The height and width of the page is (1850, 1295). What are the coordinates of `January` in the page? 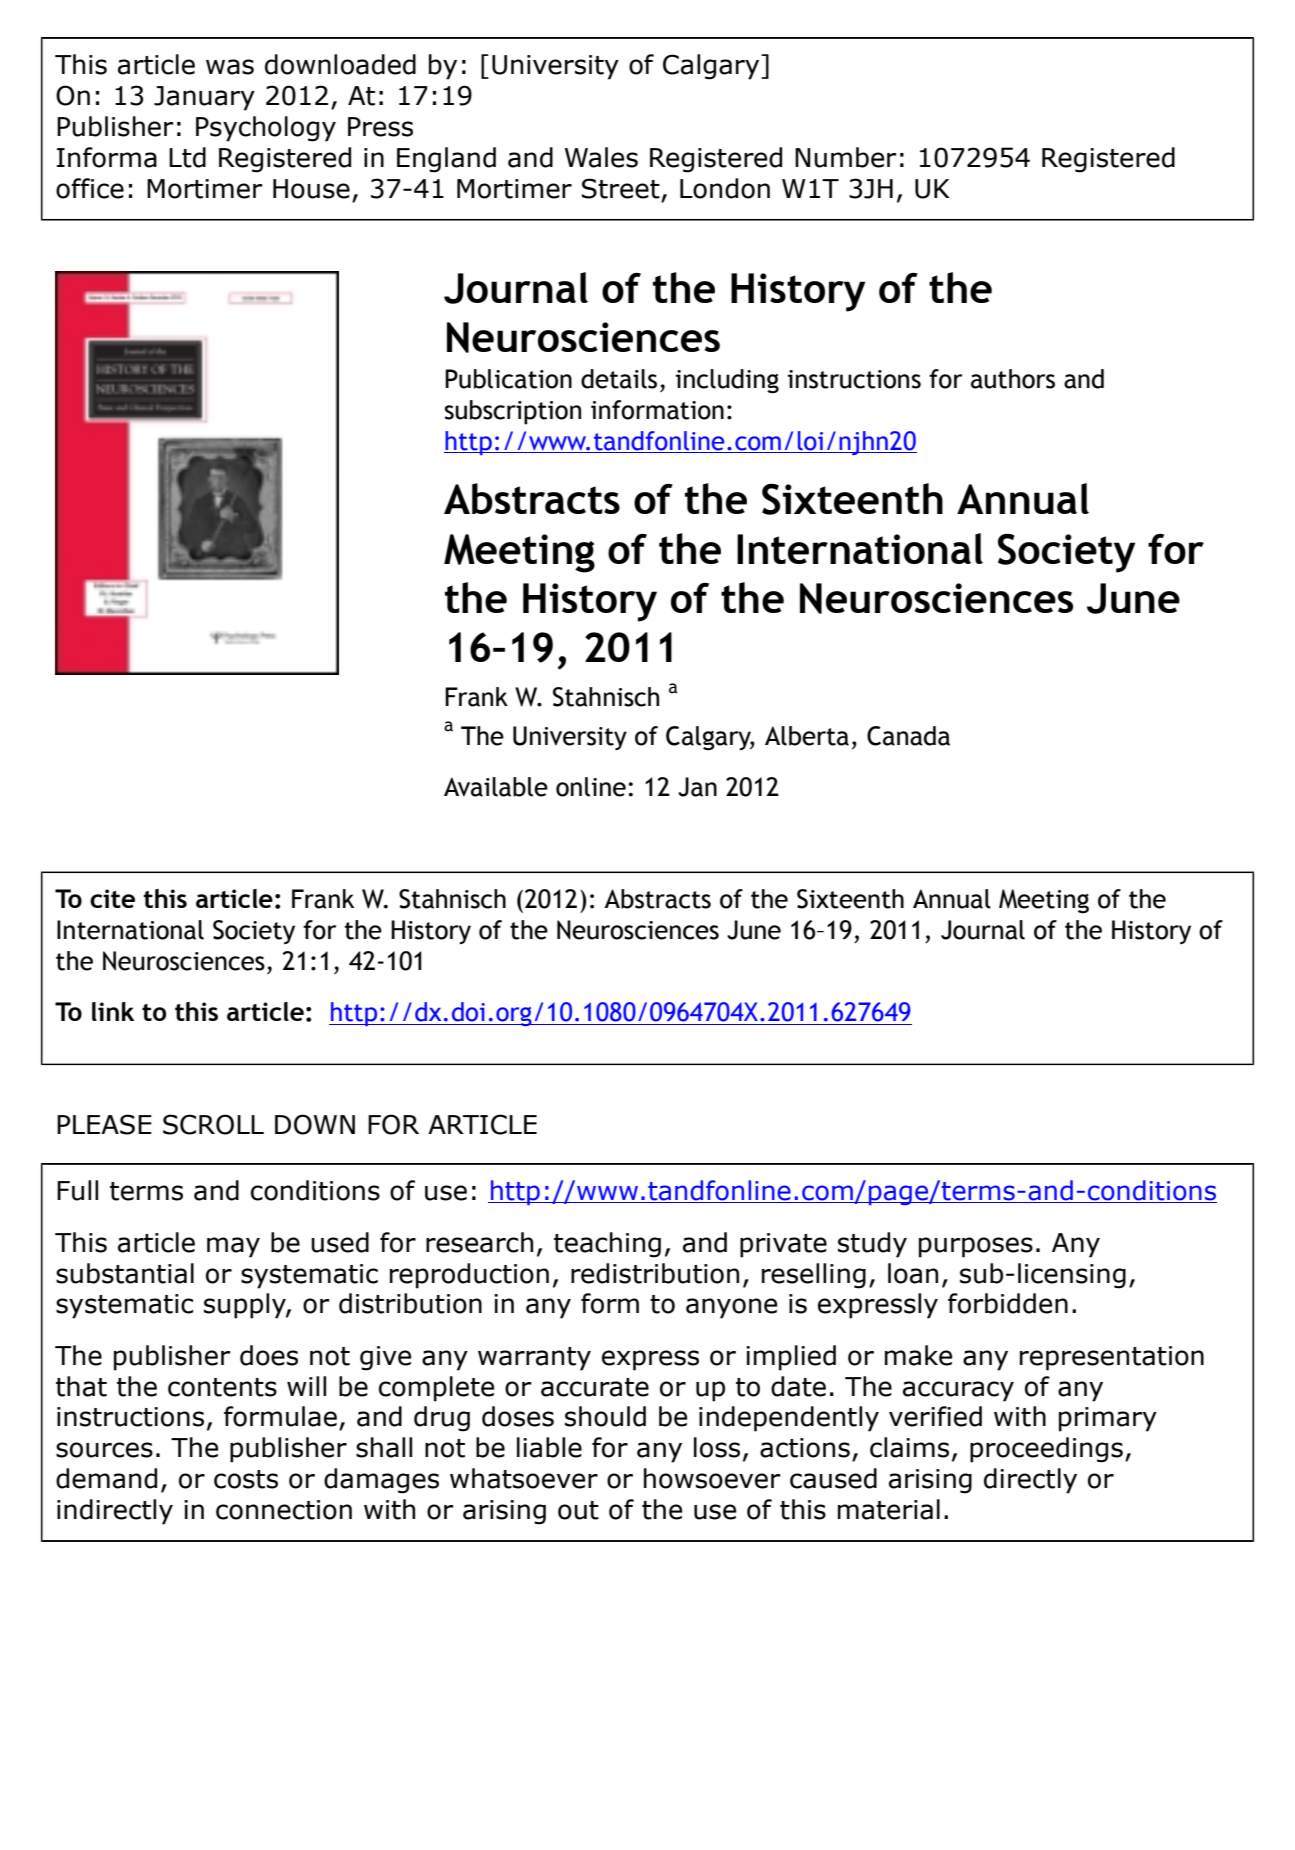 It's located at (204, 98).
